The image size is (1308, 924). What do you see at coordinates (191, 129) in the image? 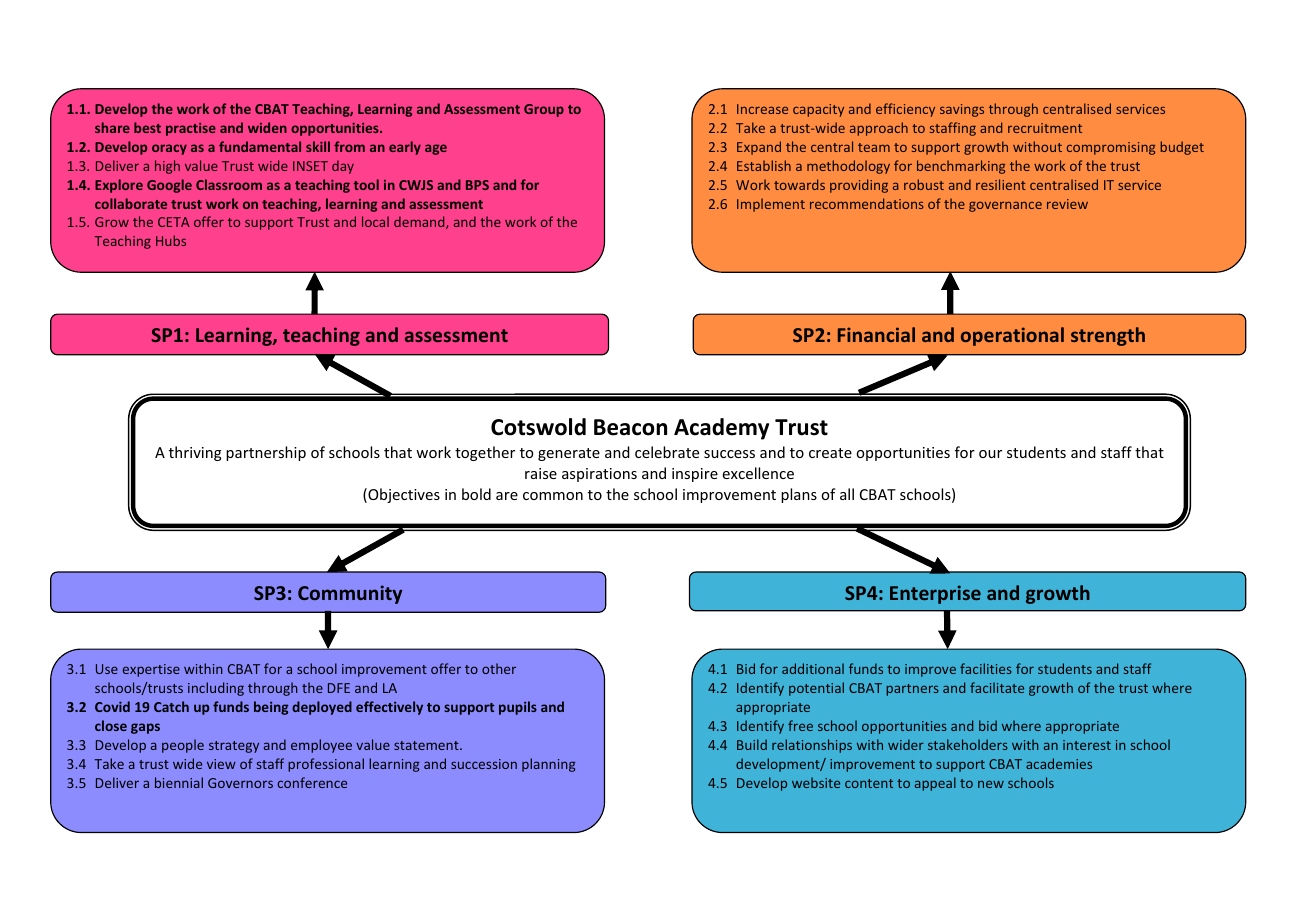
I see `practise` at bounding box center [191, 129].
